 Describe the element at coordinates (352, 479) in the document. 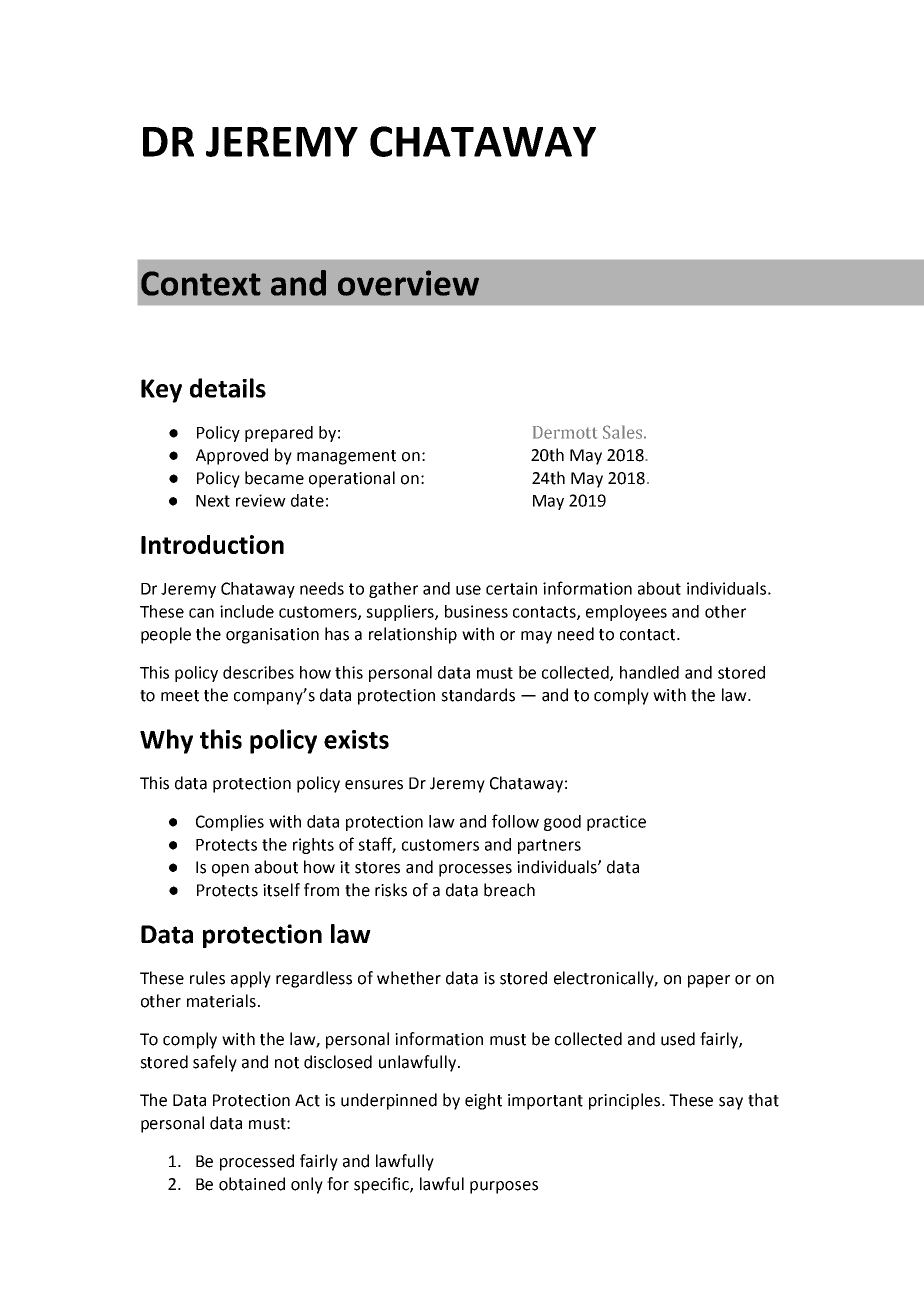

I see `operational` at that location.
